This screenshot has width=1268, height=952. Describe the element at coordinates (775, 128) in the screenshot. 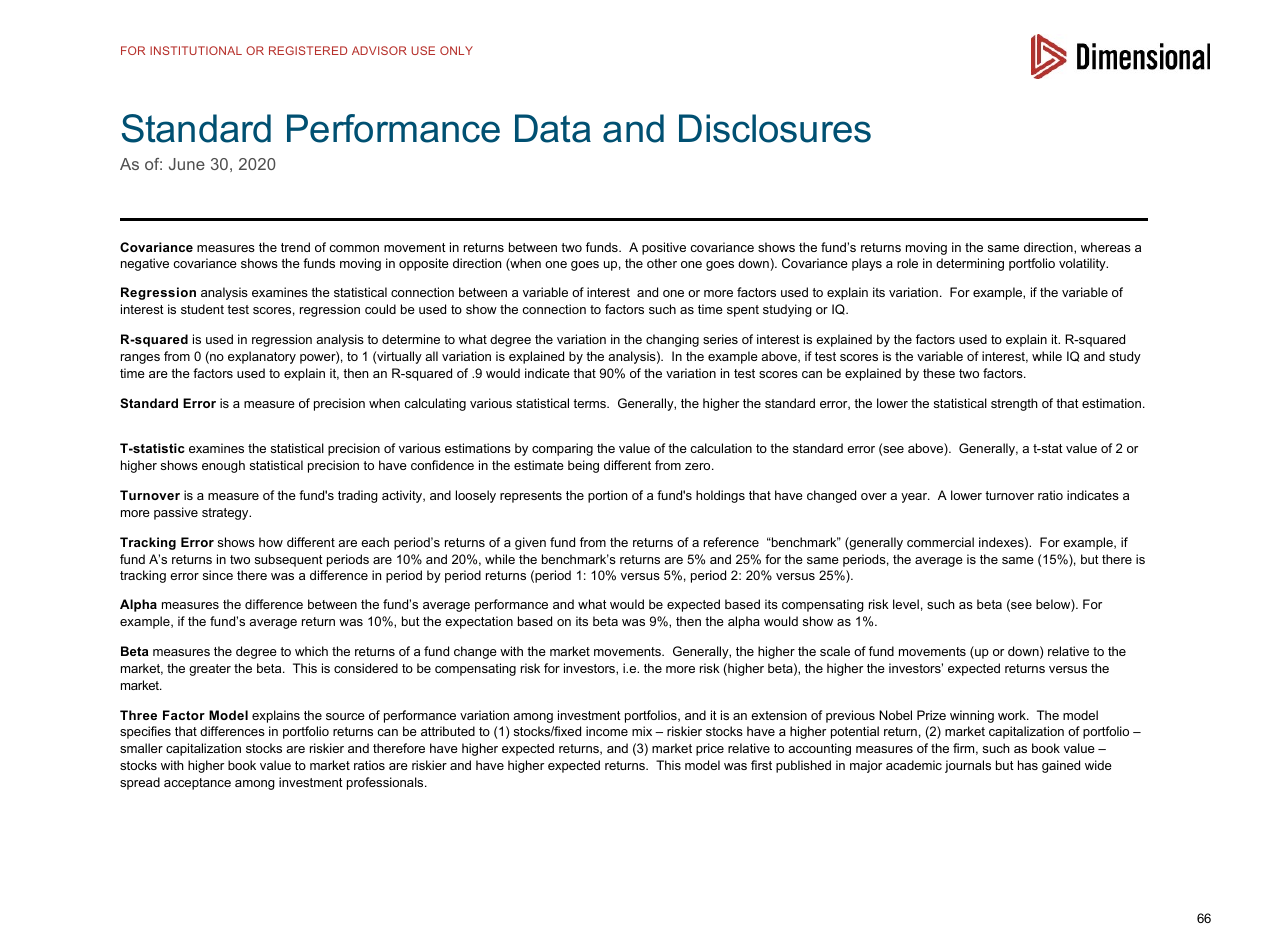

I see `Disclosures` at that location.
